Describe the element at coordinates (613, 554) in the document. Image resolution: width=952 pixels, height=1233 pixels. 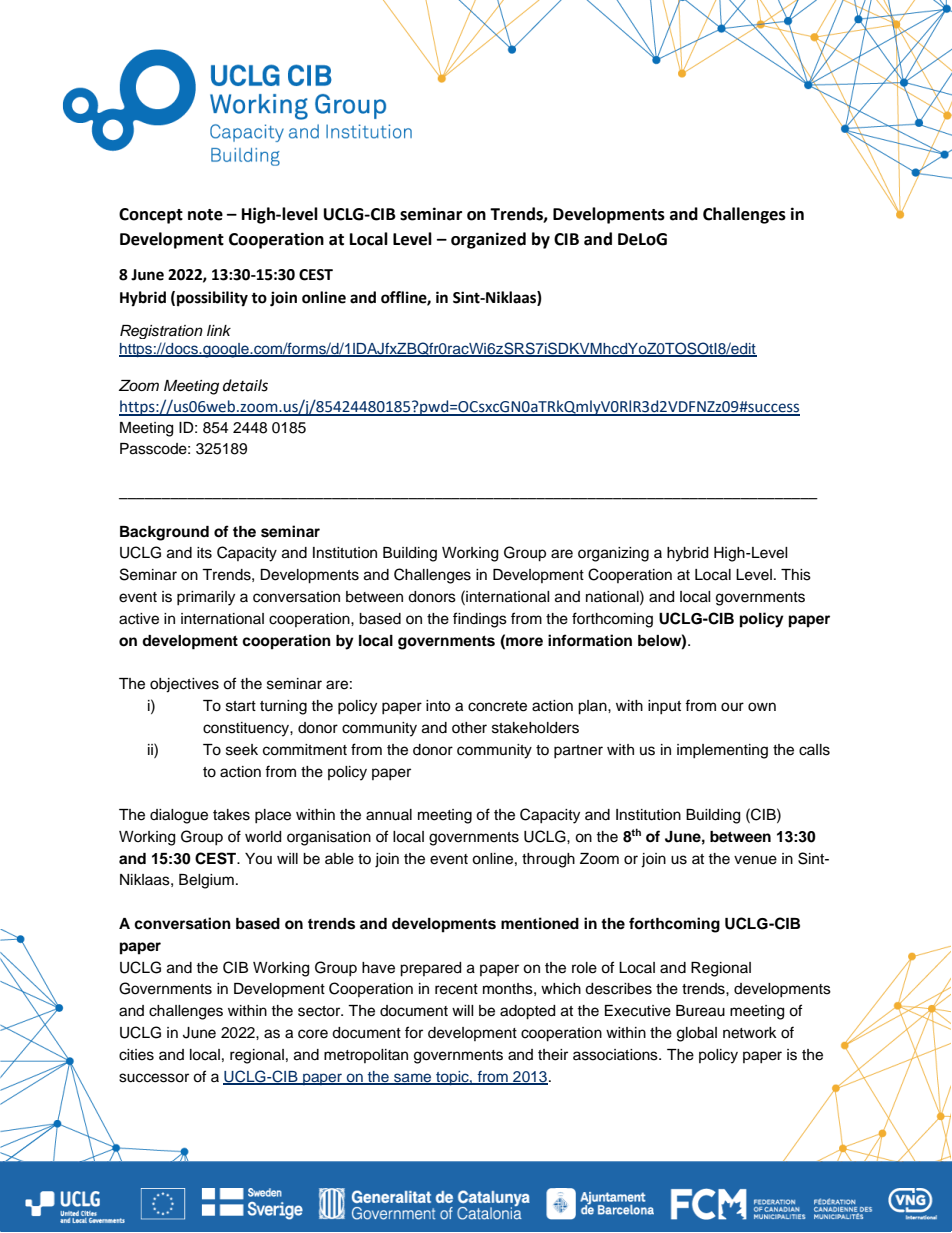
I see `organizing` at that location.
